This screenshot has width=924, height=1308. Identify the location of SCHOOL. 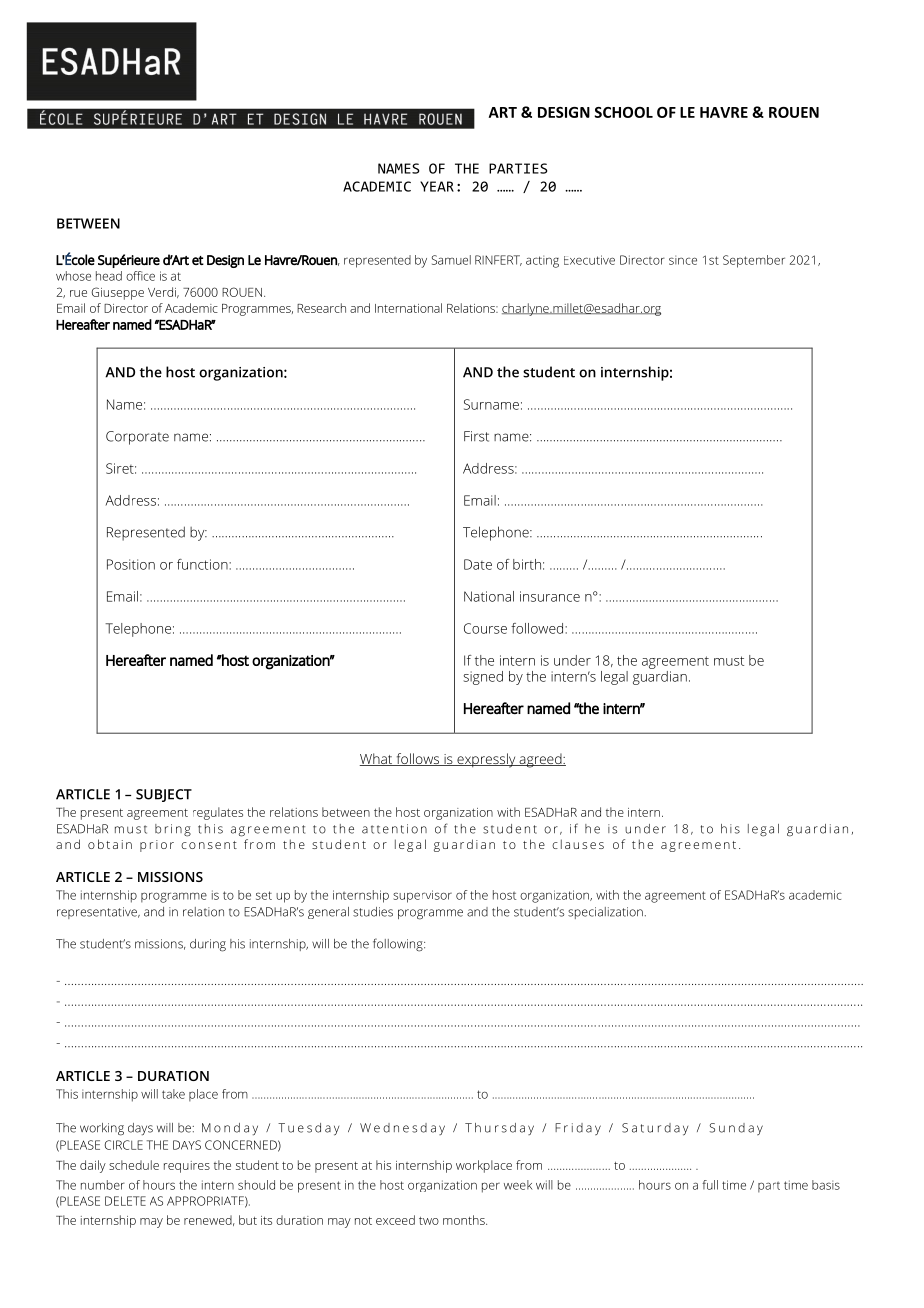
(623, 112).
